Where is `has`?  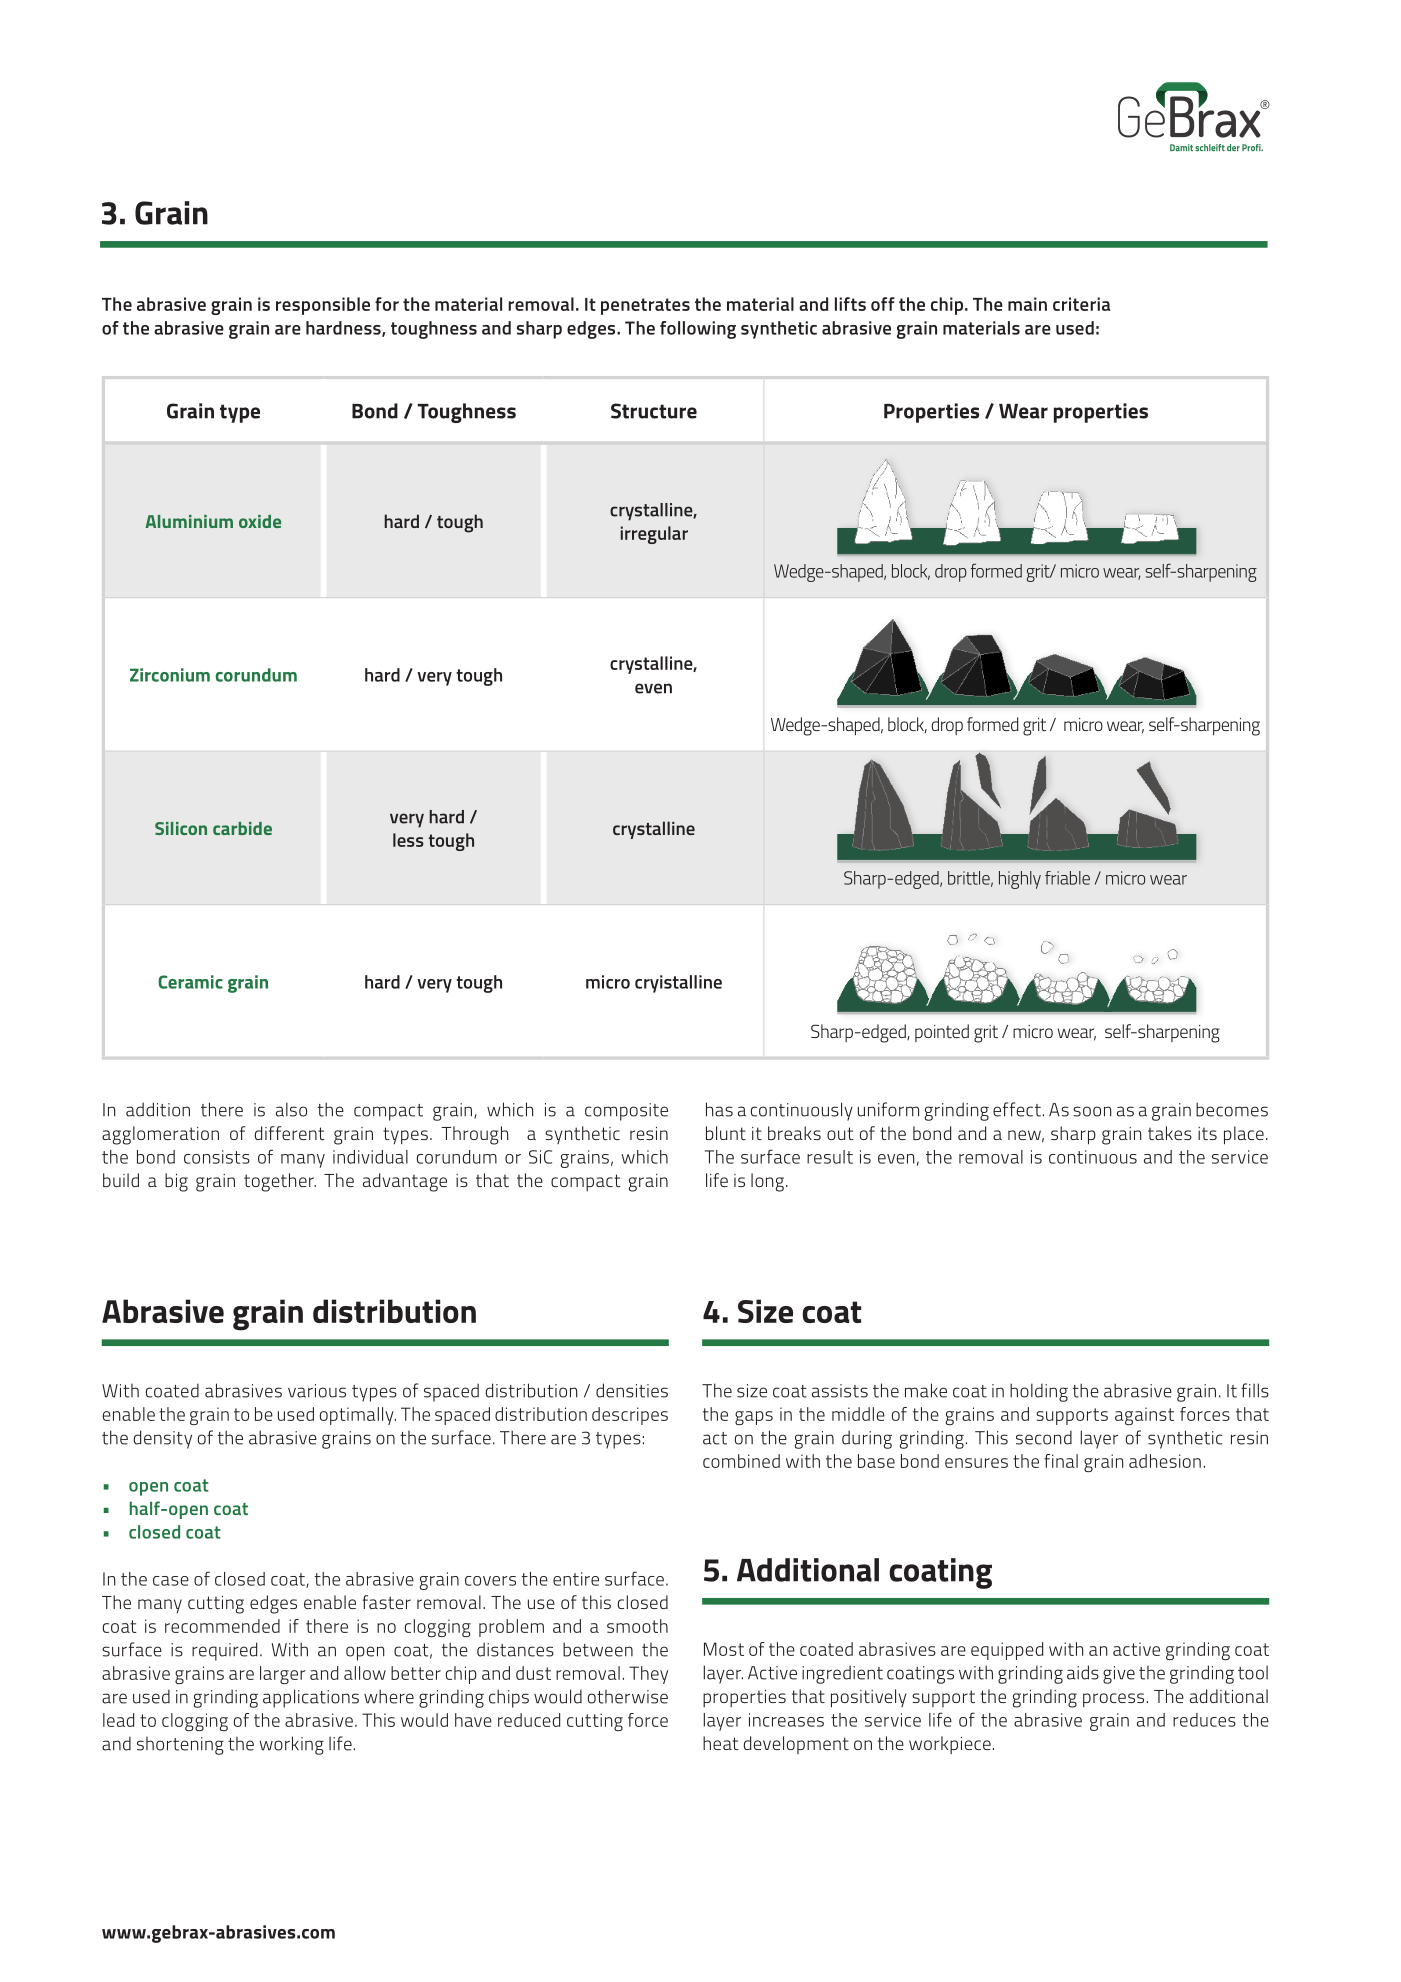
has is located at coordinates (719, 1109).
